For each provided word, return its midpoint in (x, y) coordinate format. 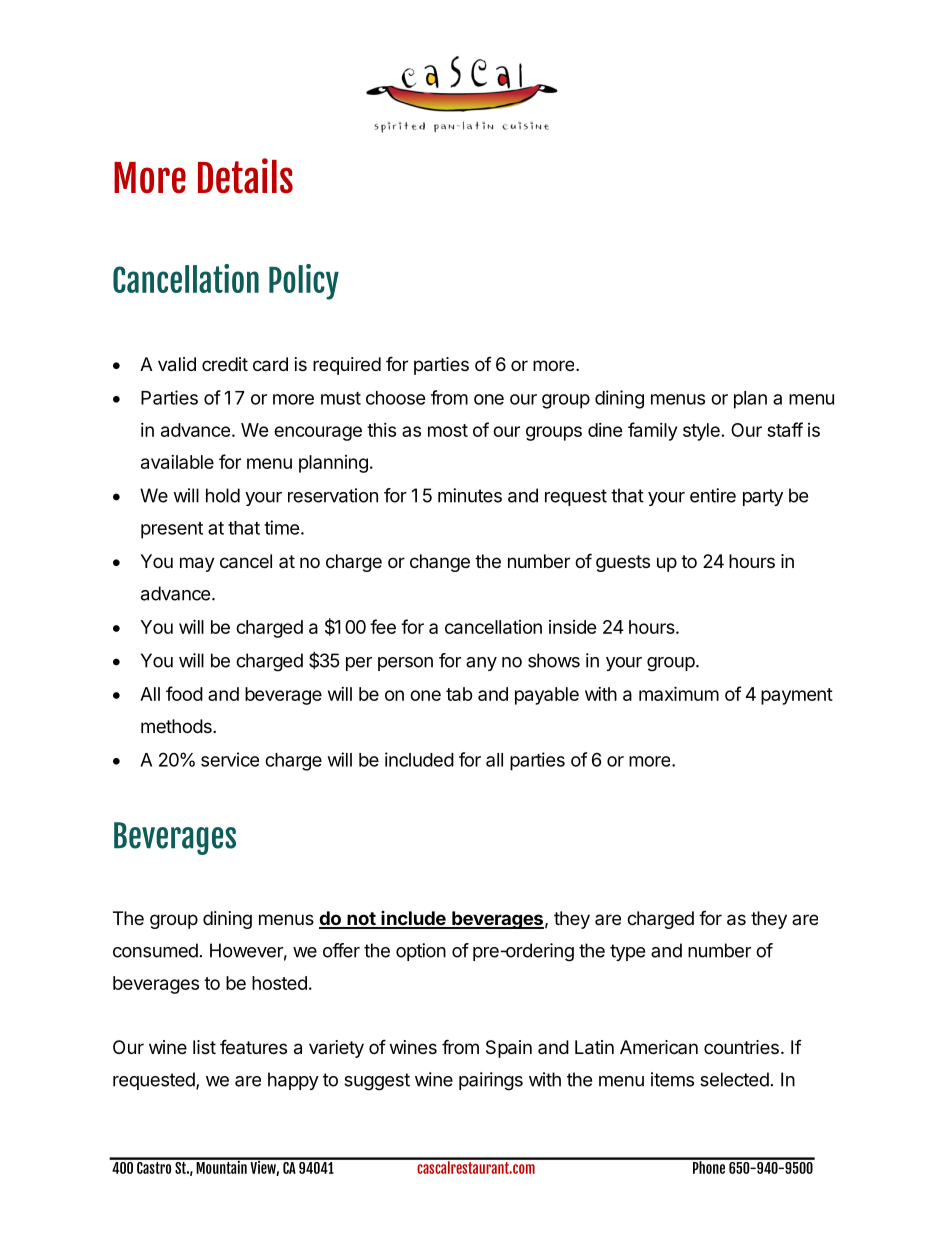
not (361, 920)
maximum (679, 693)
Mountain (221, 1166)
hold (223, 495)
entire (713, 495)
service (230, 759)
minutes (470, 495)
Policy (304, 282)
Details (245, 176)
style (701, 432)
